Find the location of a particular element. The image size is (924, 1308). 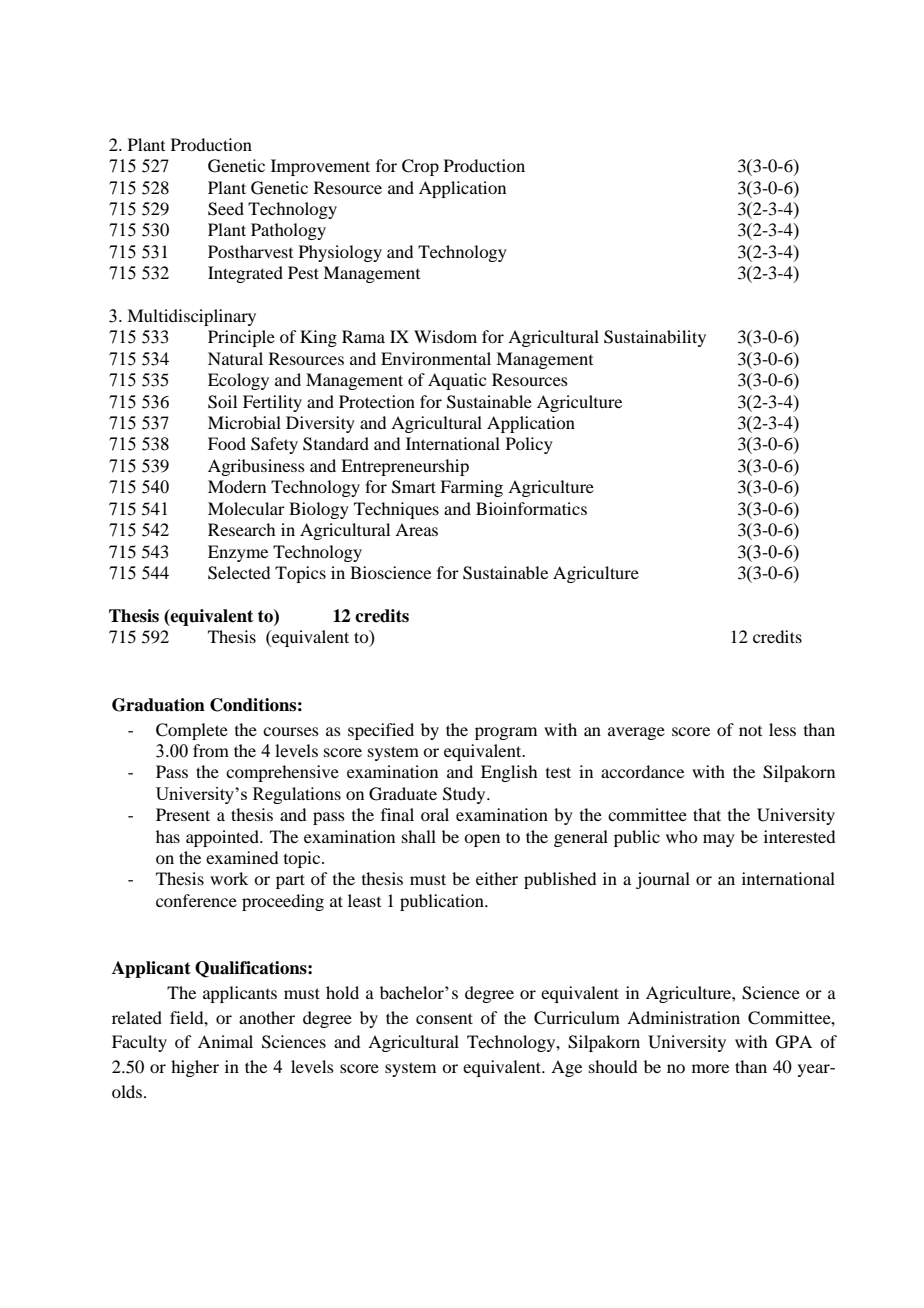

may is located at coordinates (719, 840).
